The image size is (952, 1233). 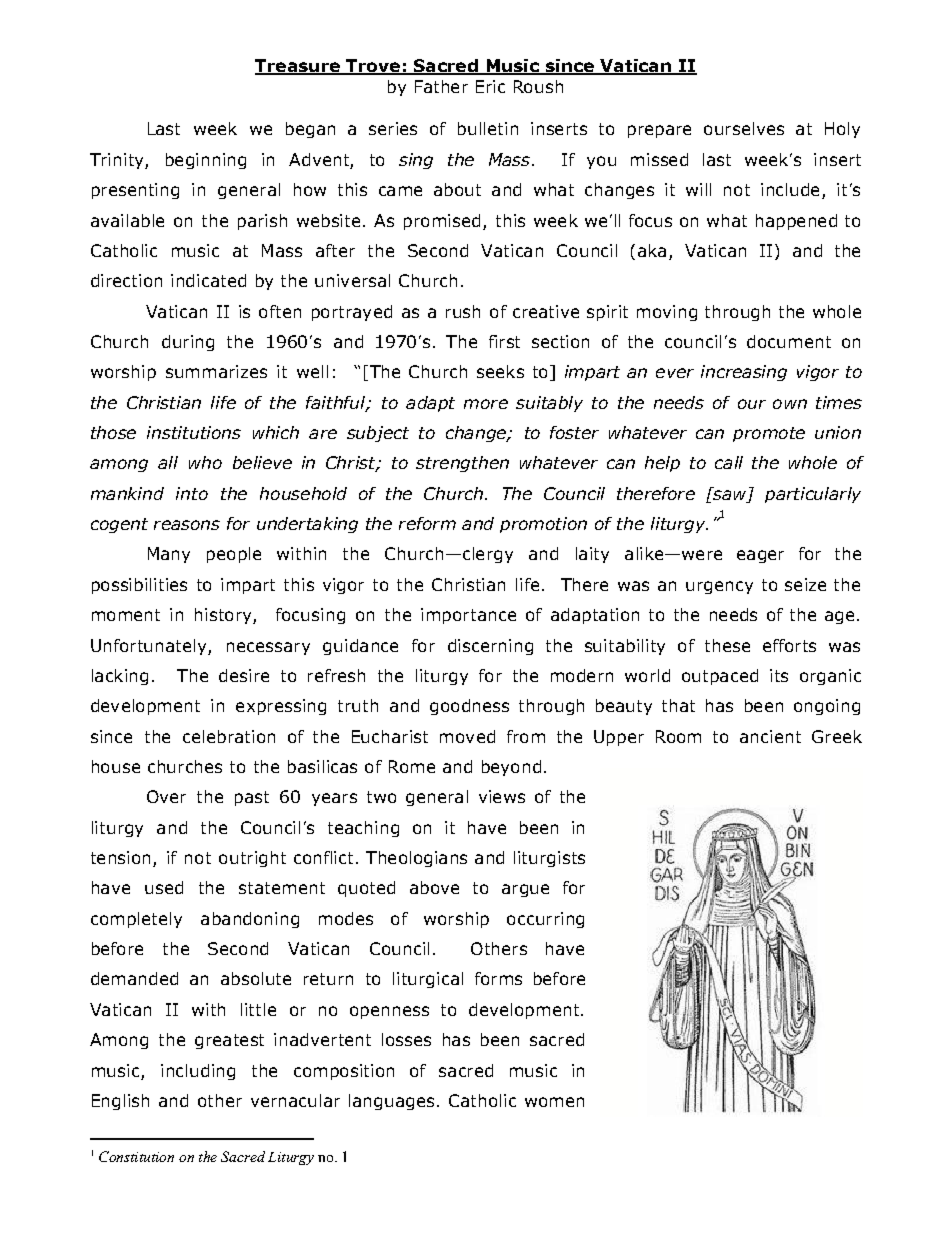 What do you see at coordinates (206, 161) in the document?
I see `beginning` at bounding box center [206, 161].
